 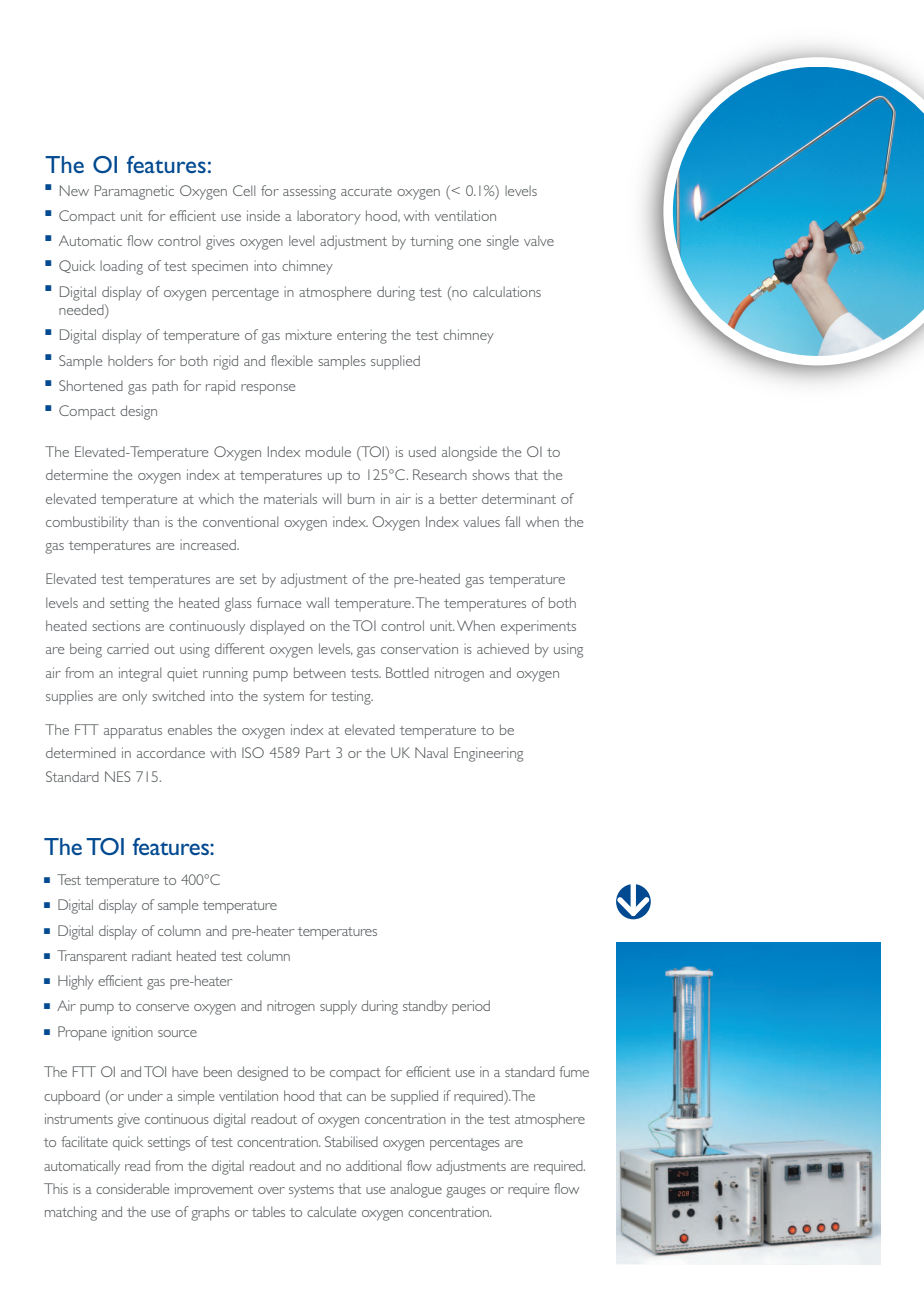 I want to click on single, so click(x=503, y=242).
